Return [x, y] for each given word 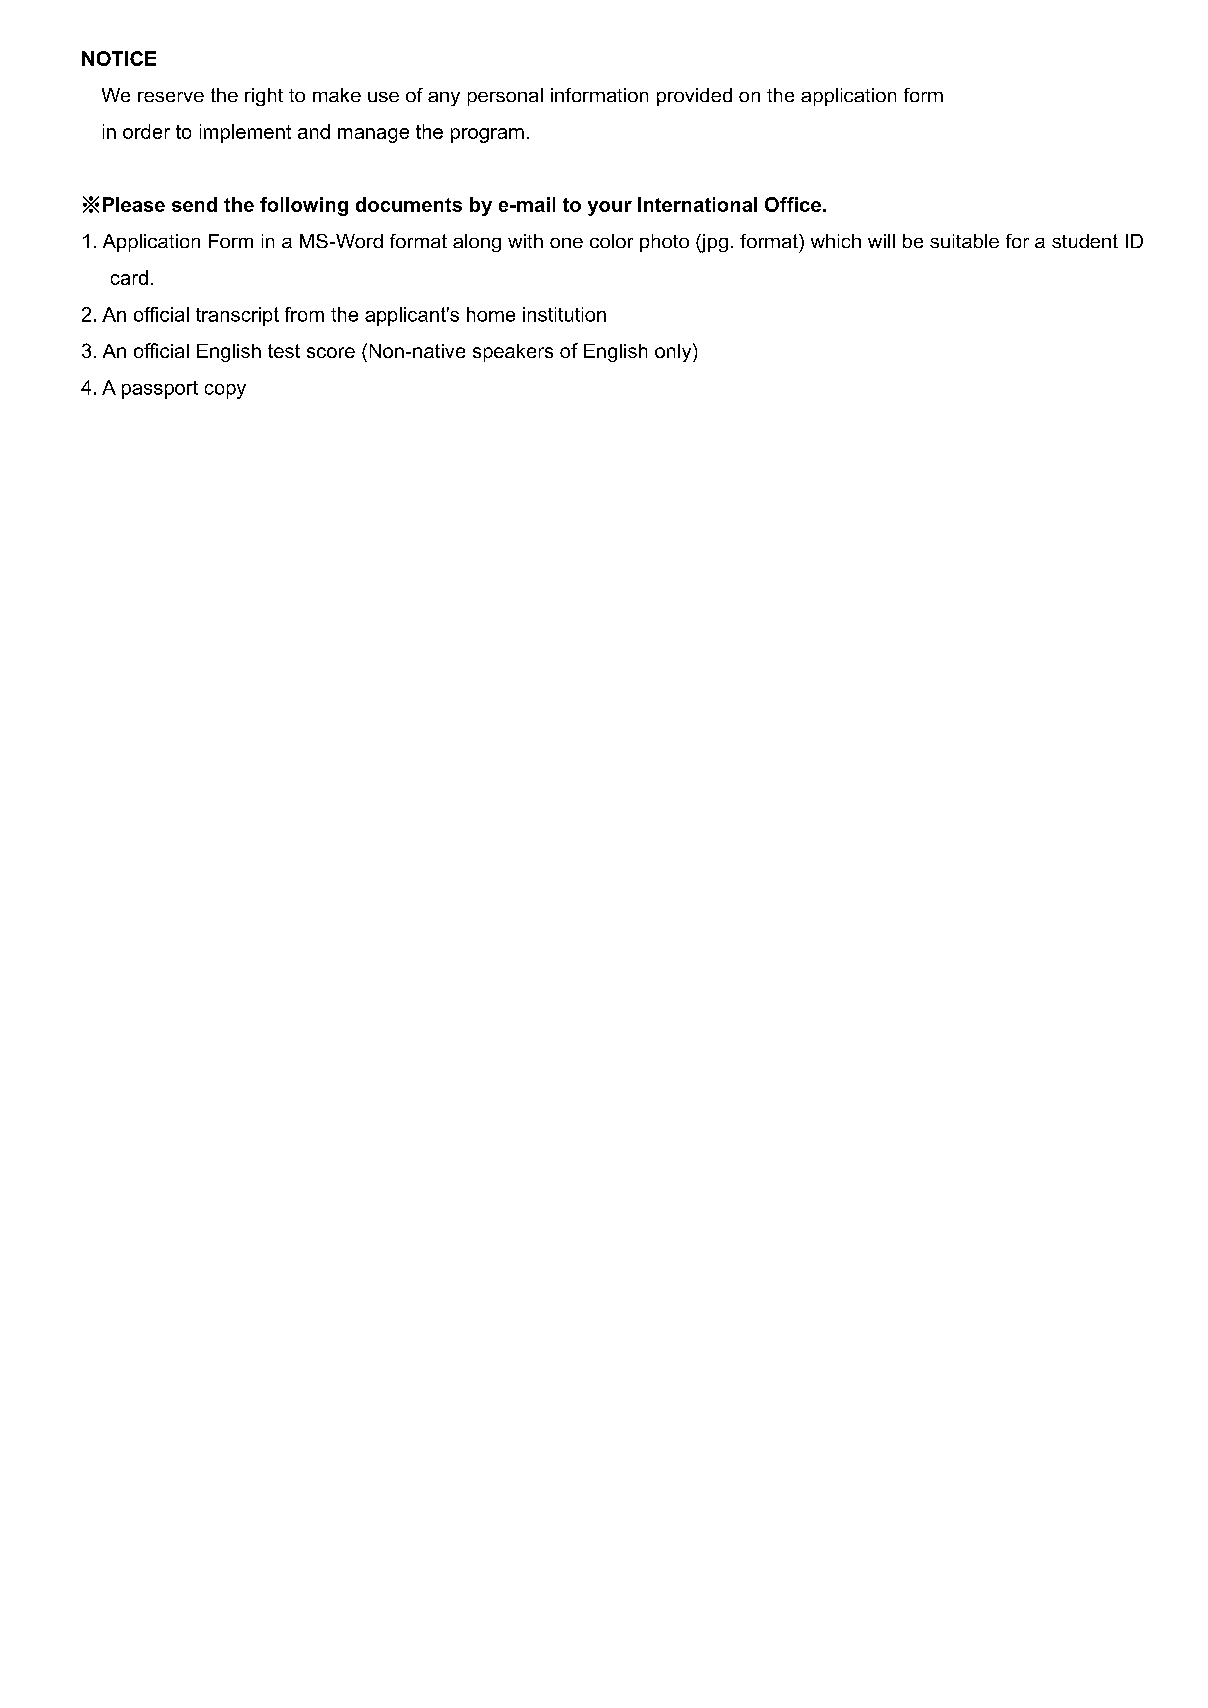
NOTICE [119, 58]
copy [225, 391]
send [194, 204]
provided [694, 97]
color [611, 241]
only [674, 352]
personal [505, 97]
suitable [964, 241]
